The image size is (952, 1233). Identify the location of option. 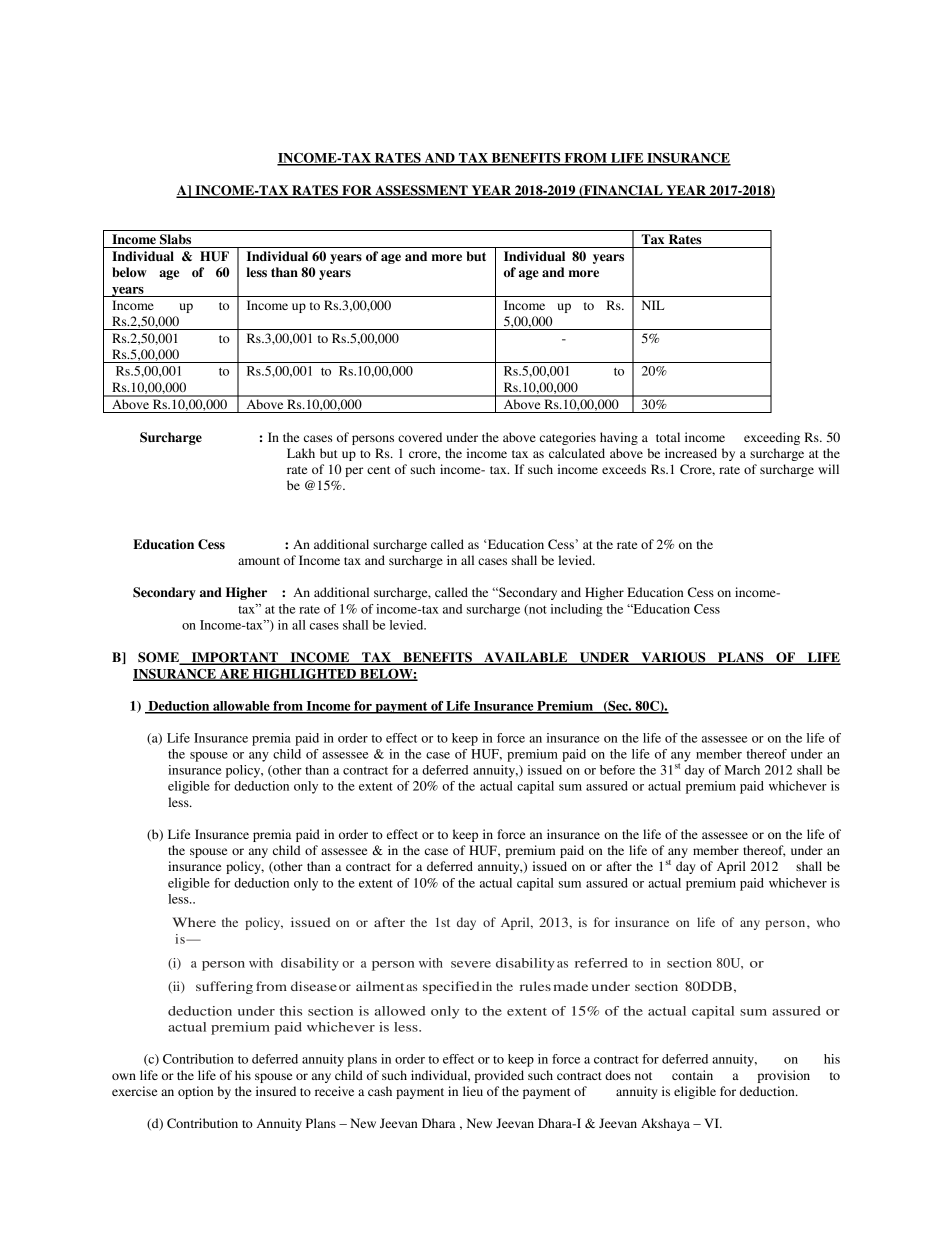
(196, 1092).
